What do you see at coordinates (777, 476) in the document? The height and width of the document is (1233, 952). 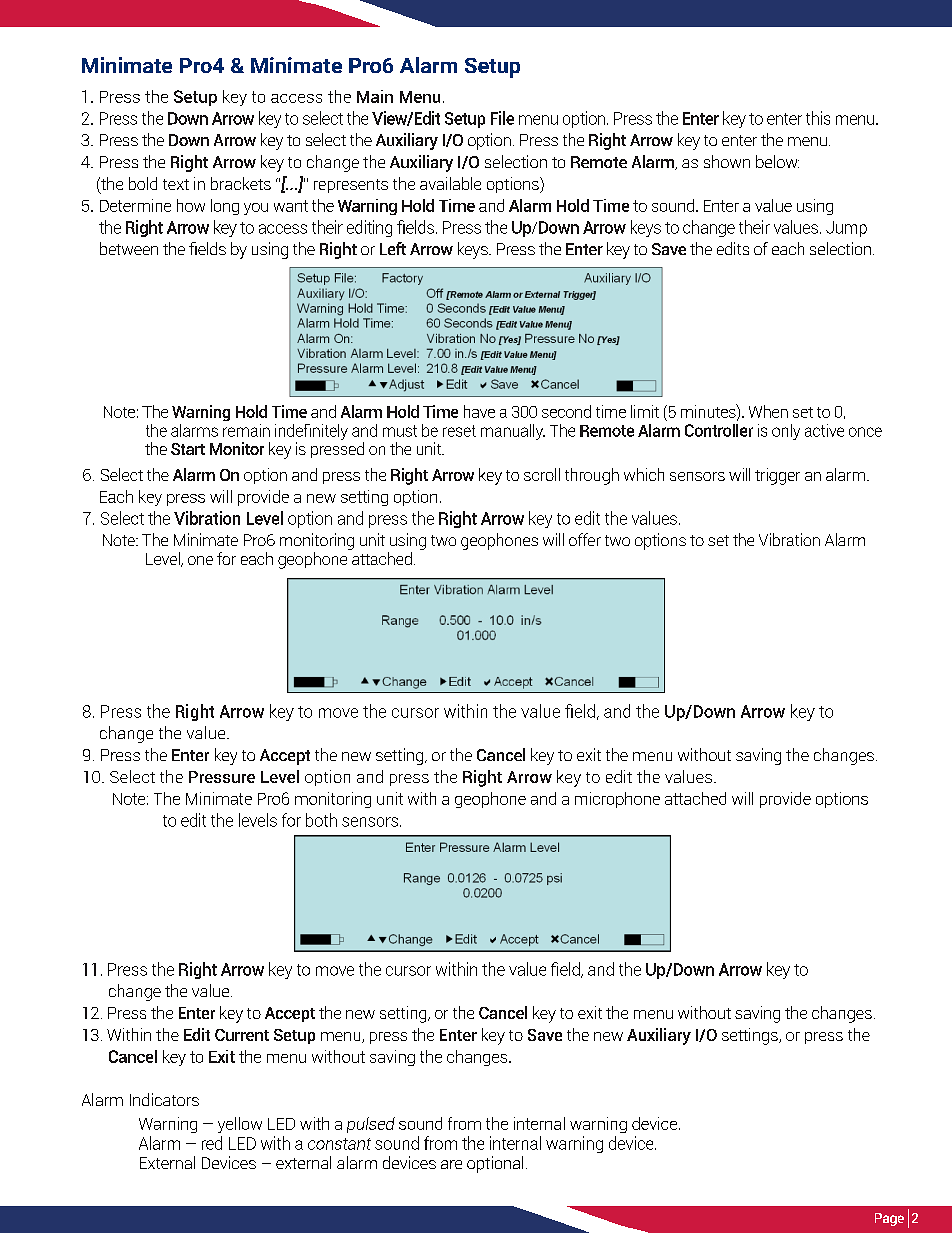 I see `trigger` at bounding box center [777, 476].
